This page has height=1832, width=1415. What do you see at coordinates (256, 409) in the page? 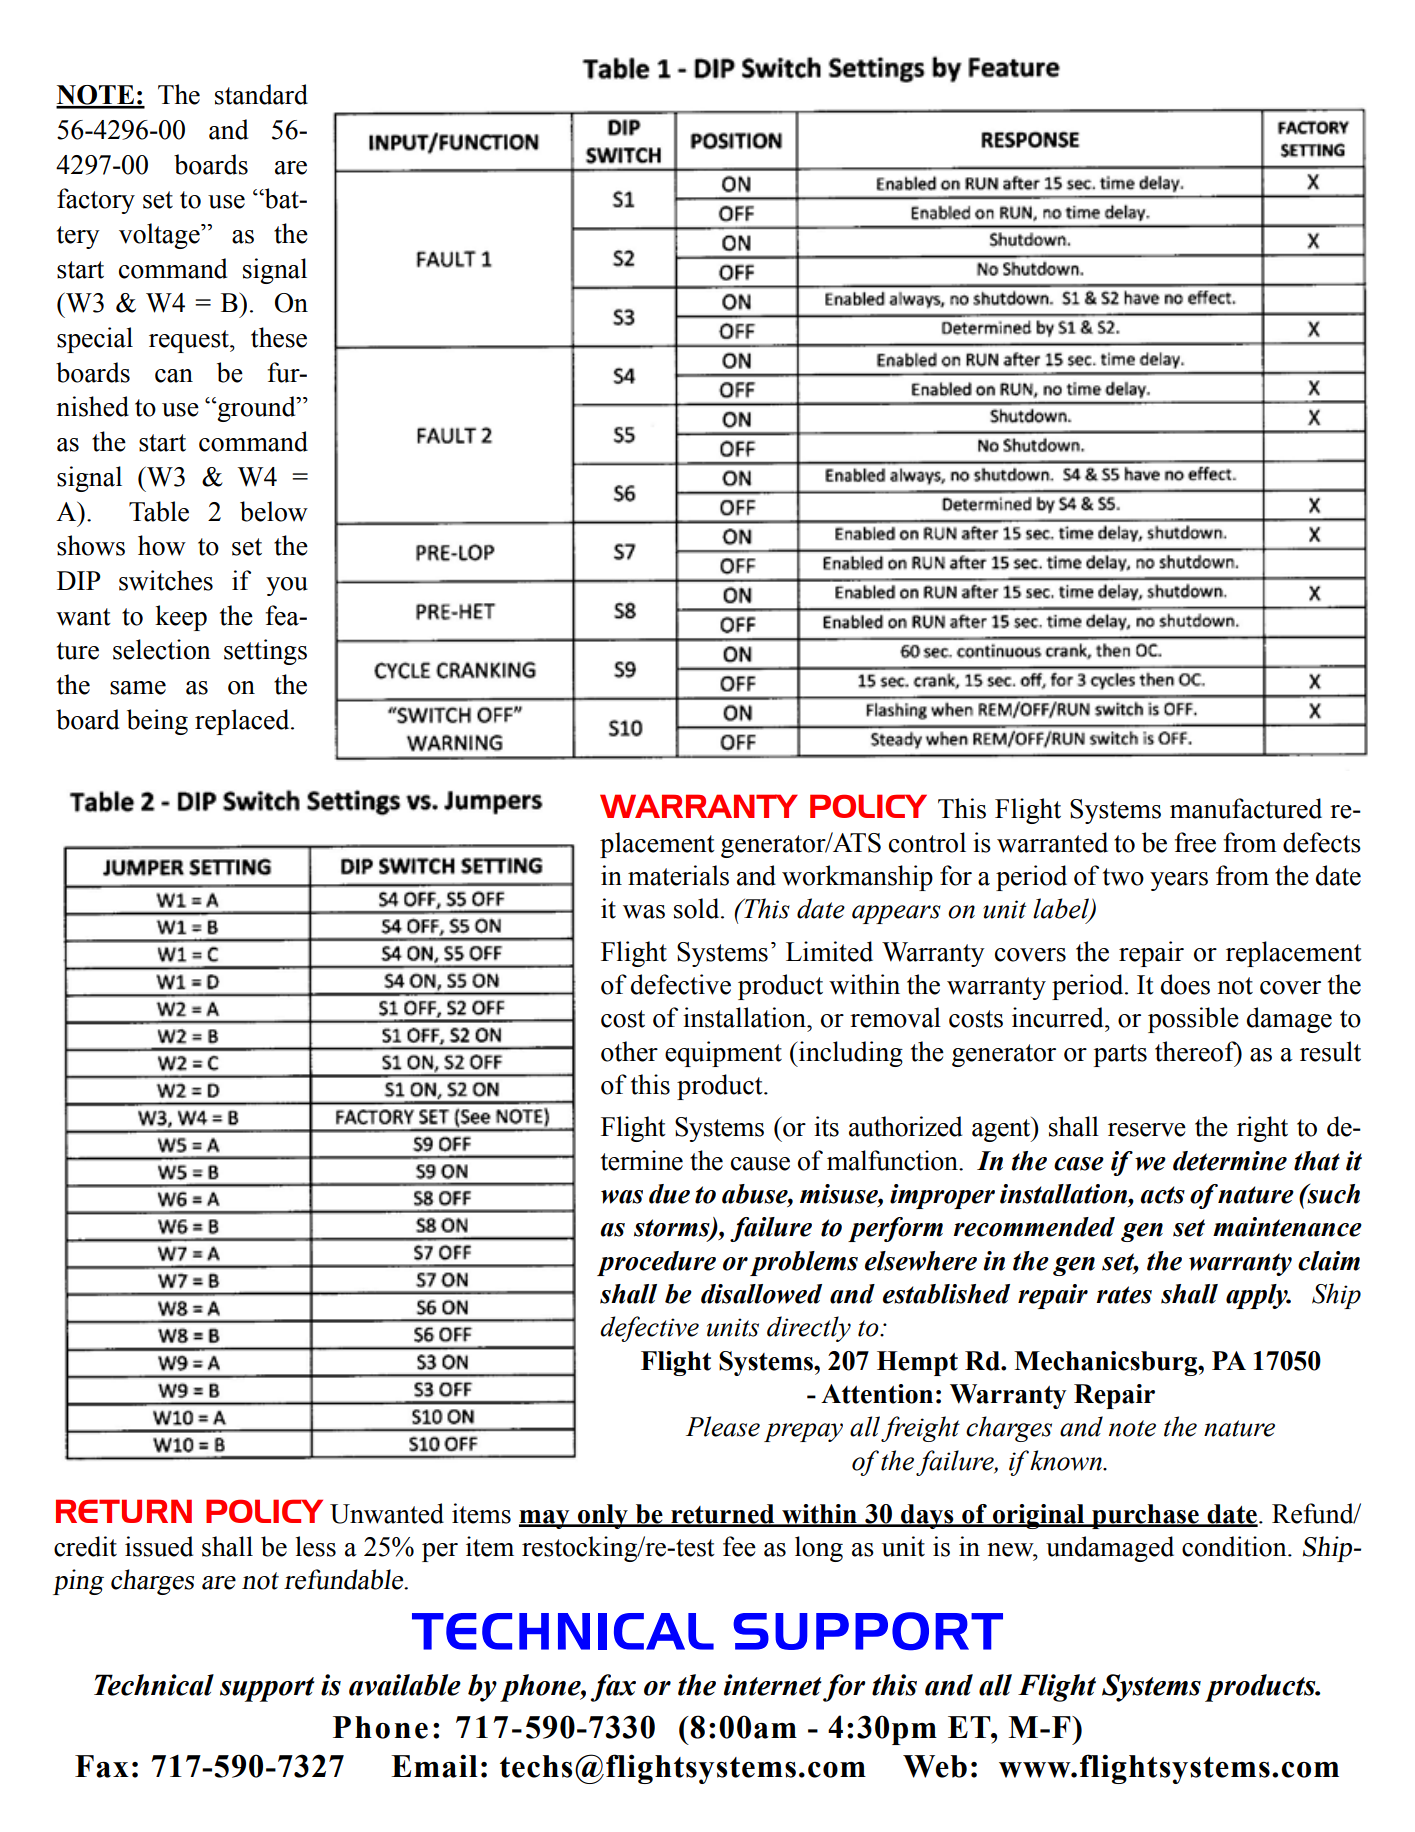
I see `ground` at bounding box center [256, 409].
